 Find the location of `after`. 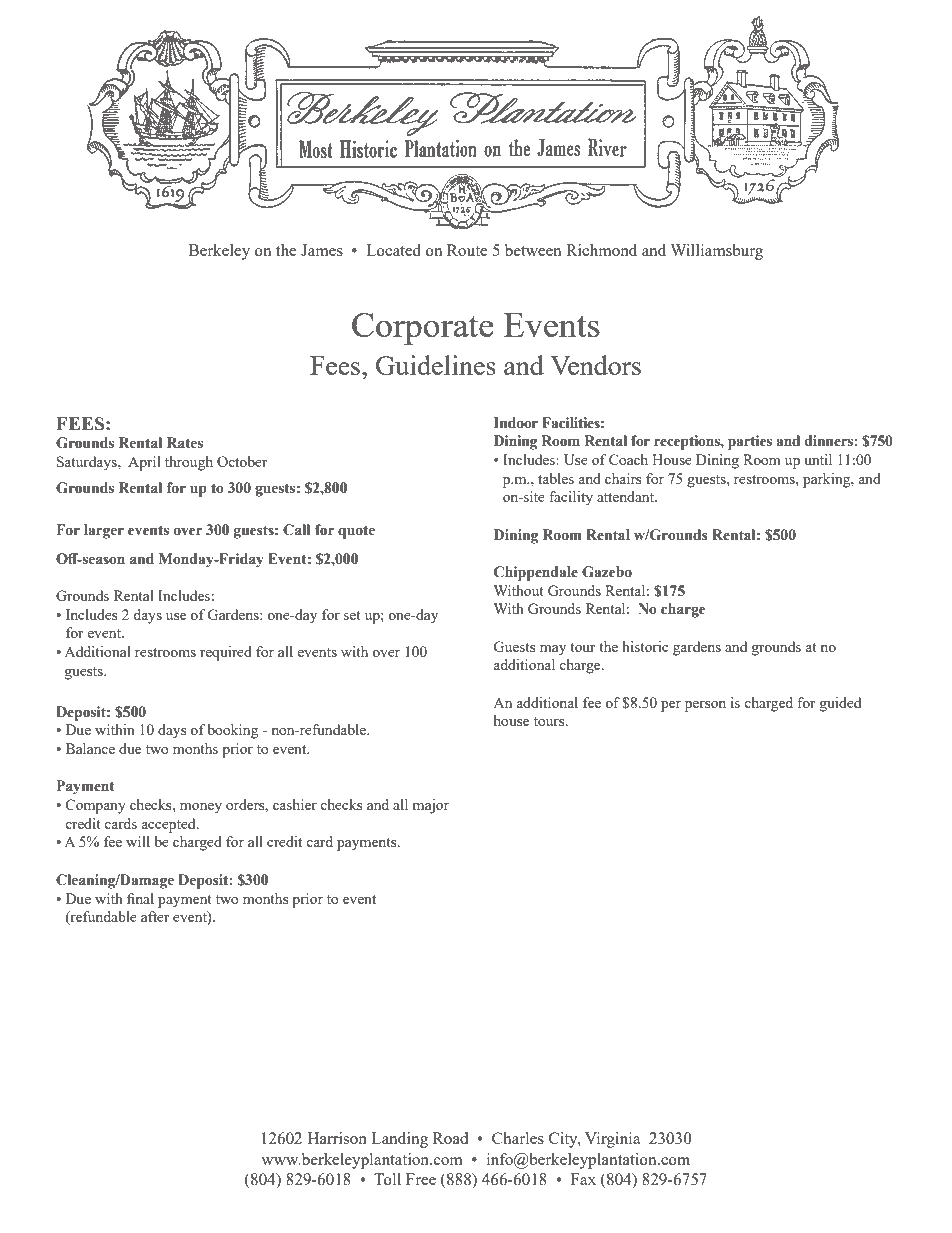

after is located at coordinates (155, 916).
